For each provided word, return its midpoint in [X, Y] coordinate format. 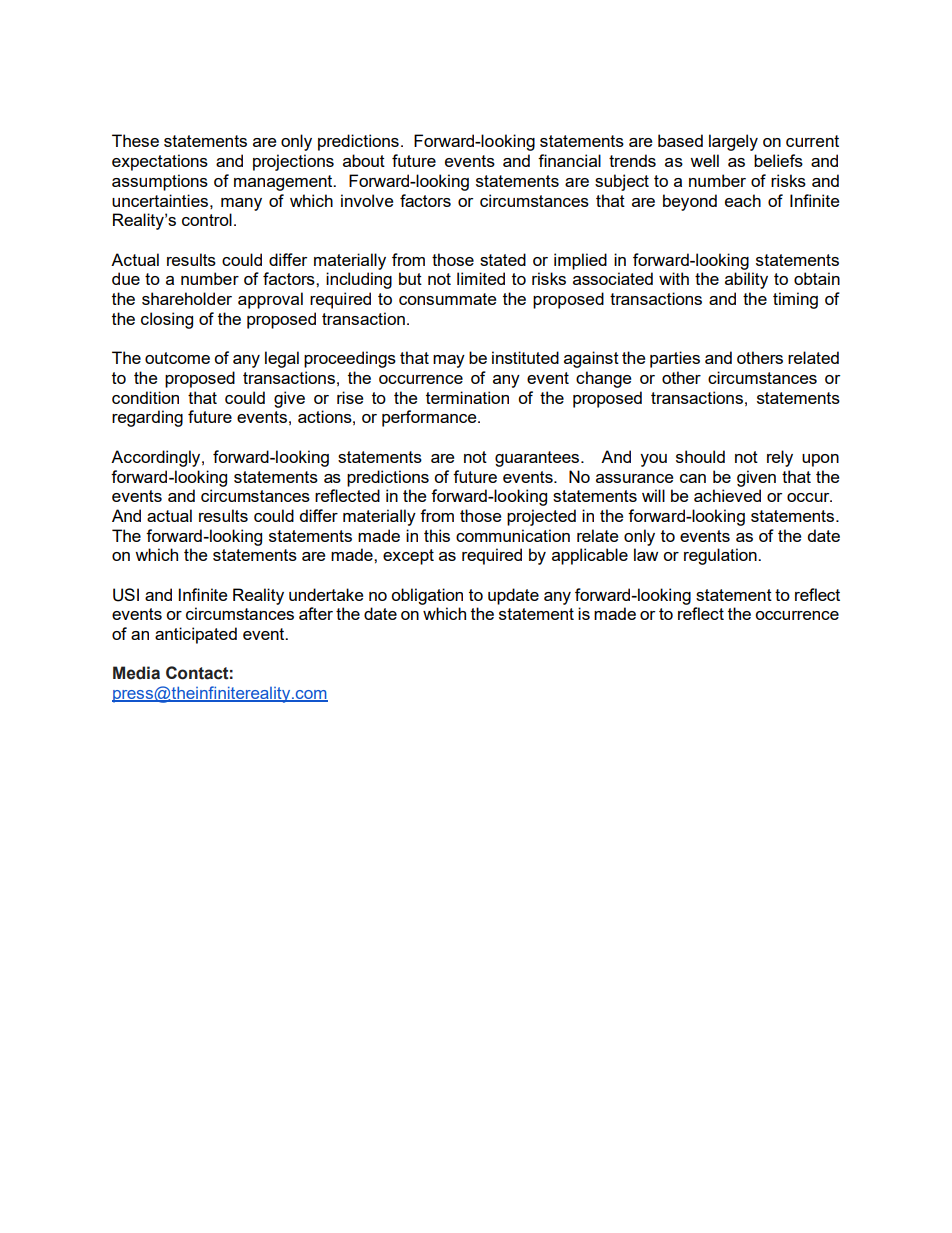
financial [569, 160]
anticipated [196, 635]
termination [467, 397]
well [704, 160]
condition [145, 397]
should [700, 456]
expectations [160, 162]
